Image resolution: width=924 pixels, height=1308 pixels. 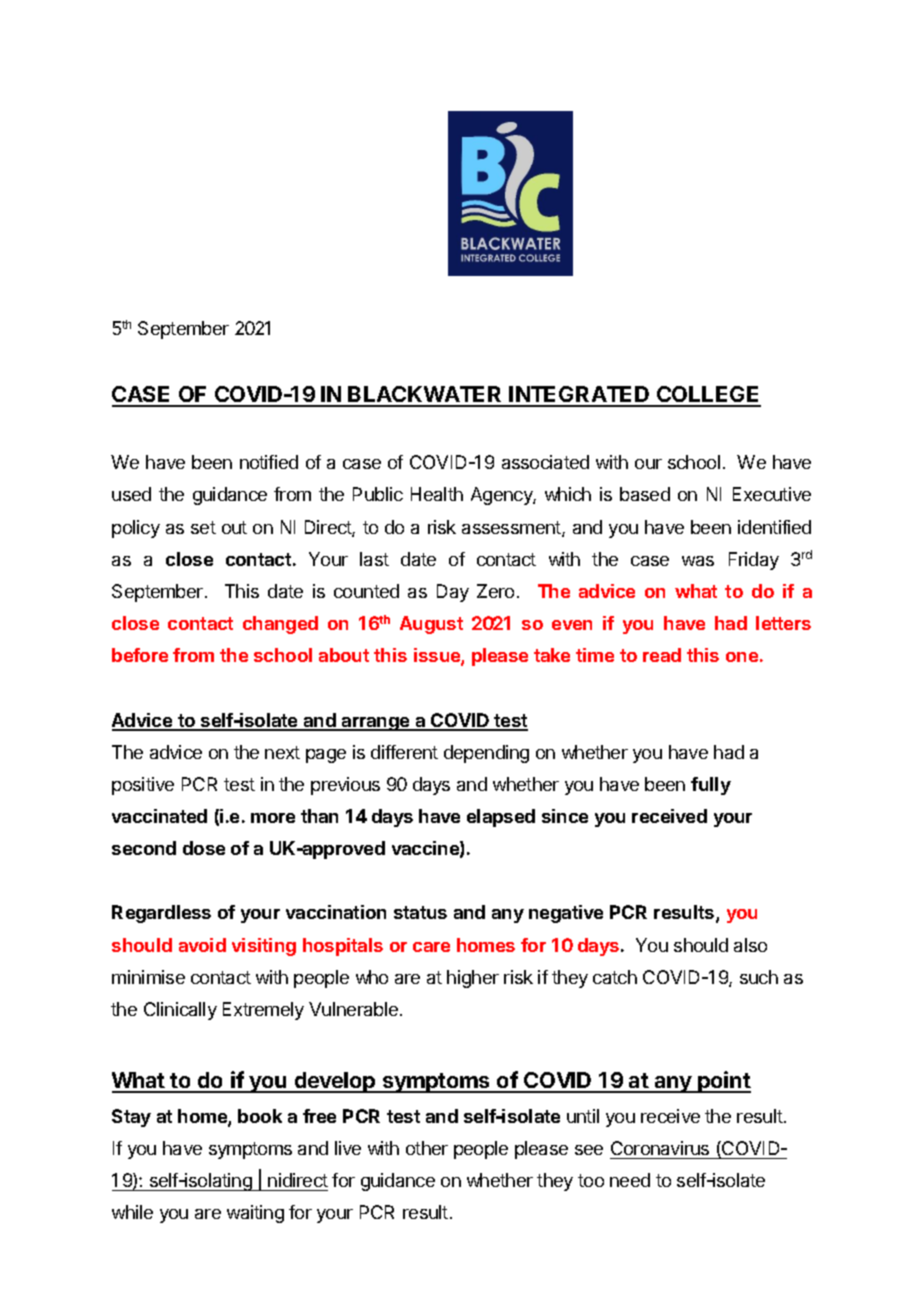 I want to click on other, so click(x=427, y=1148).
